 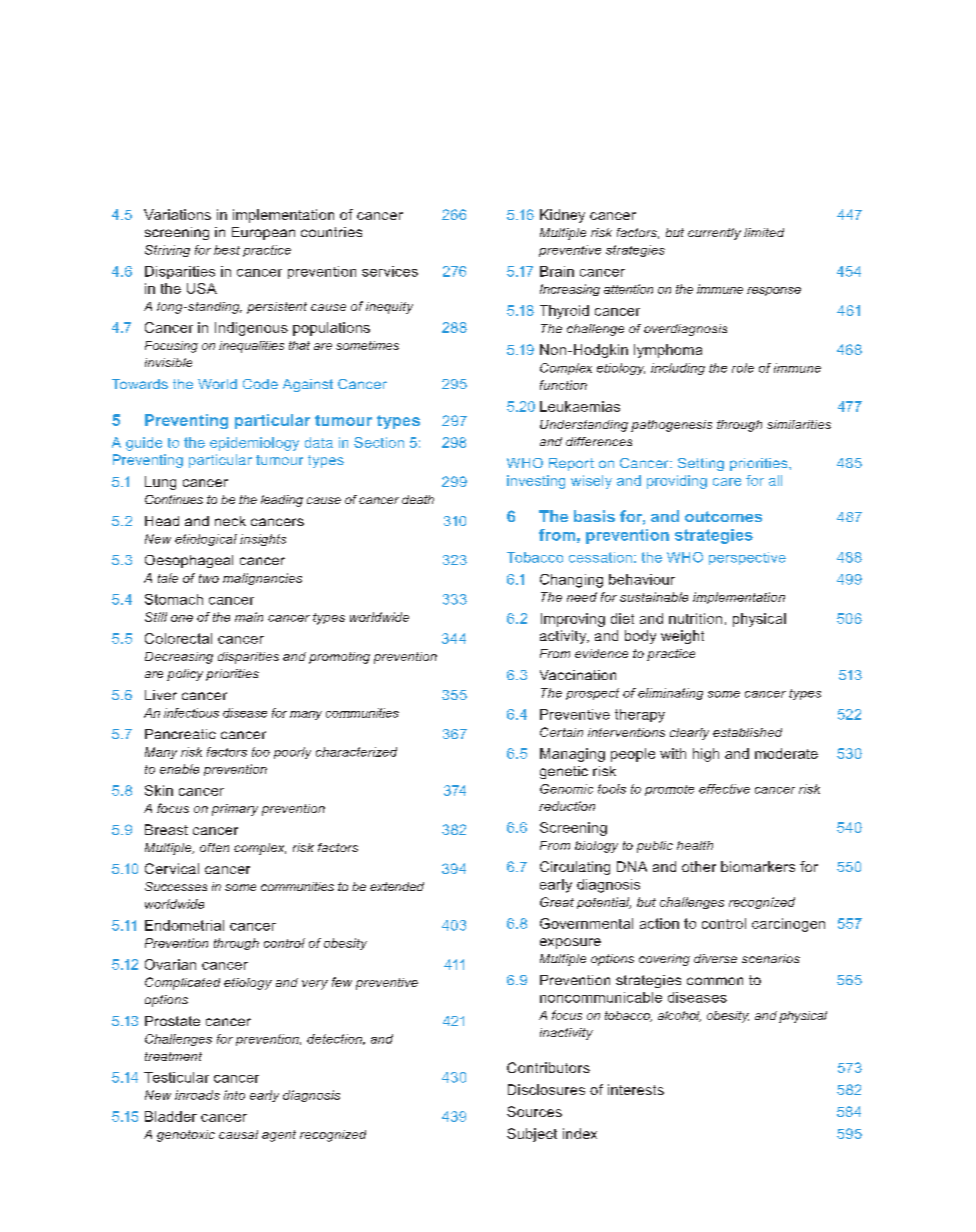 What do you see at coordinates (534, 1111) in the screenshot?
I see `Sources` at bounding box center [534, 1111].
